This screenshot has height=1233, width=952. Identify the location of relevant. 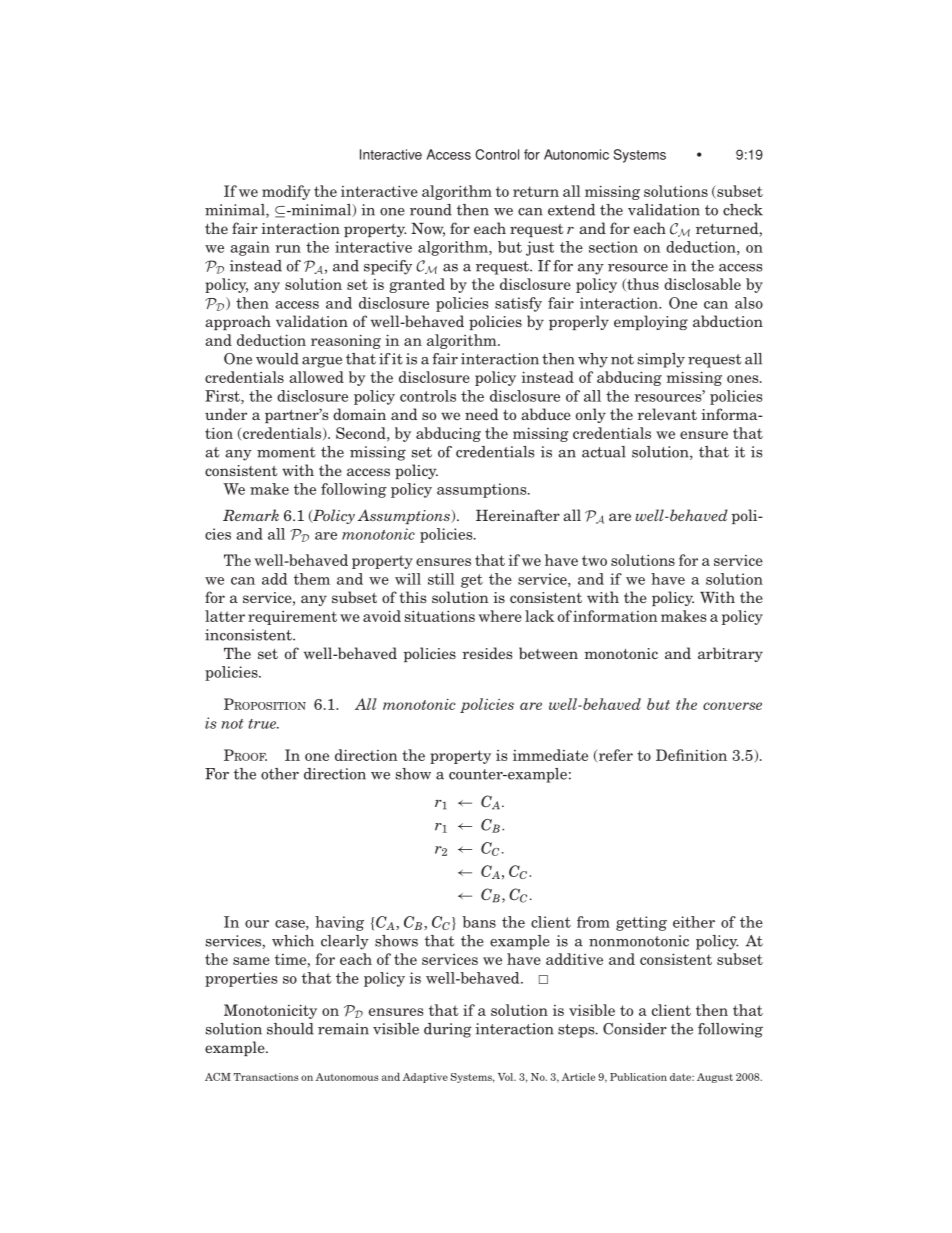
(667, 414).
